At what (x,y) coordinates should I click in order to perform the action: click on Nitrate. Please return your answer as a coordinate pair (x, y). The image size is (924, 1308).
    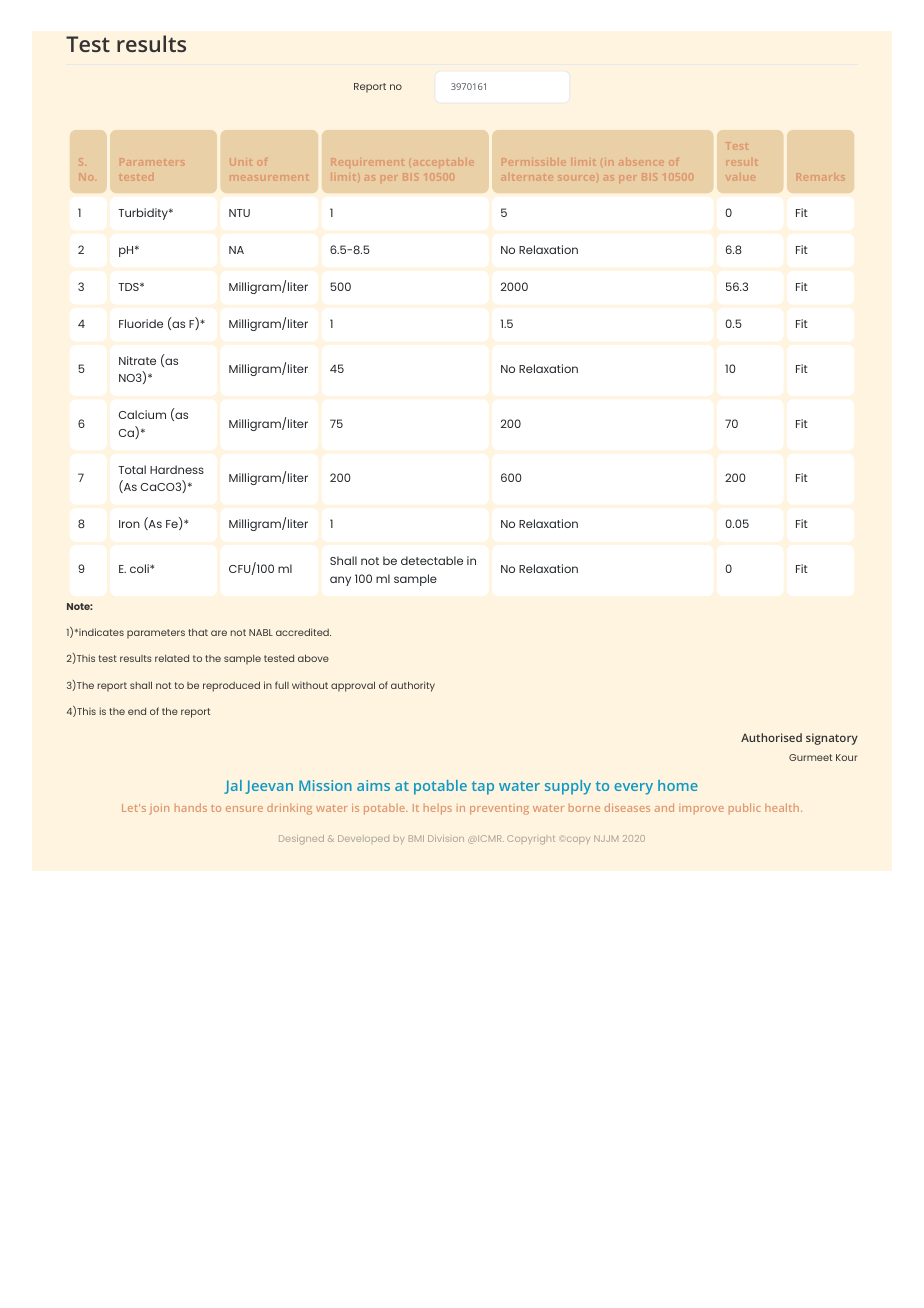
    Looking at the image, I should click on (137, 360).
